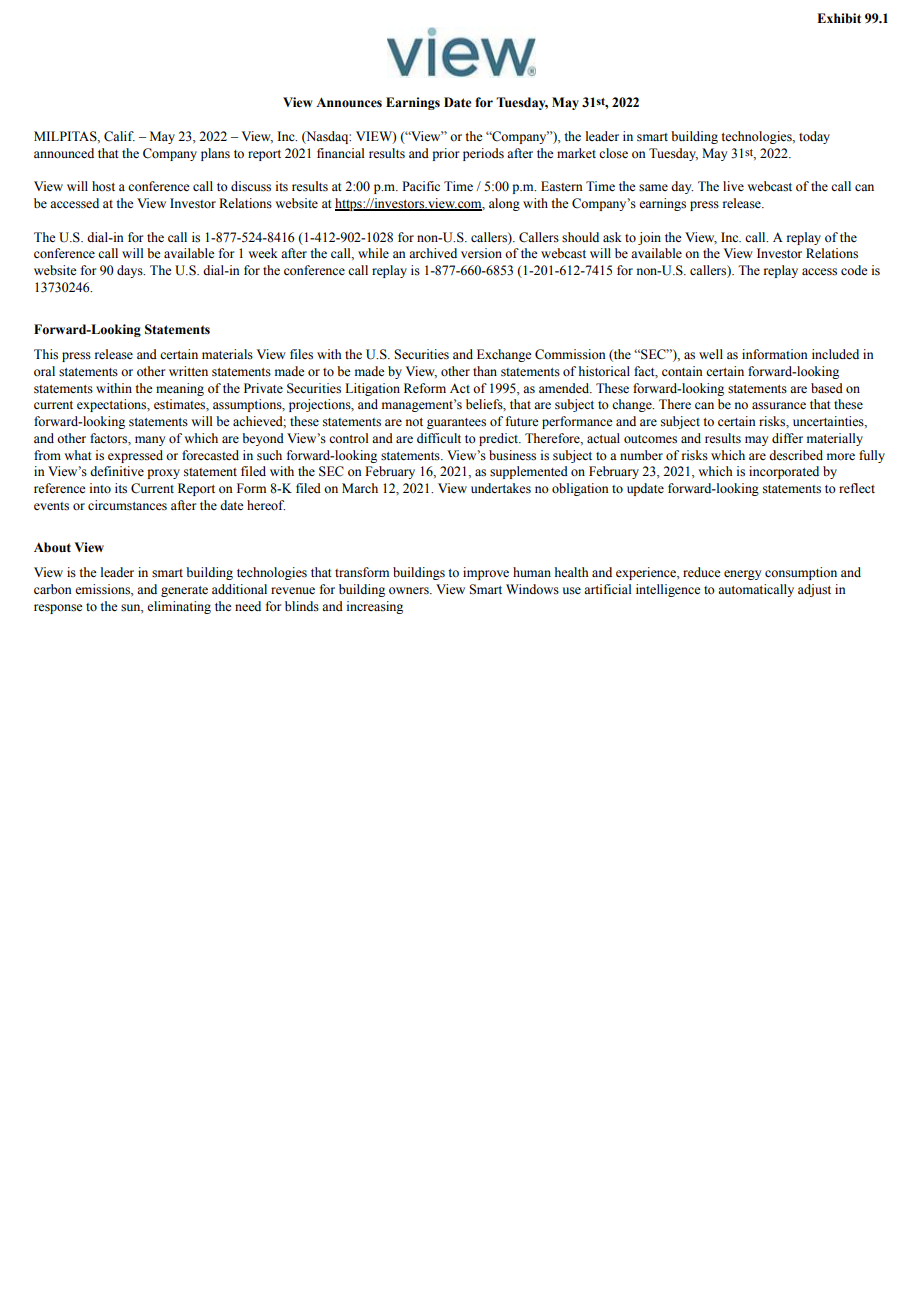 The image size is (924, 1308). I want to click on live, so click(733, 186).
